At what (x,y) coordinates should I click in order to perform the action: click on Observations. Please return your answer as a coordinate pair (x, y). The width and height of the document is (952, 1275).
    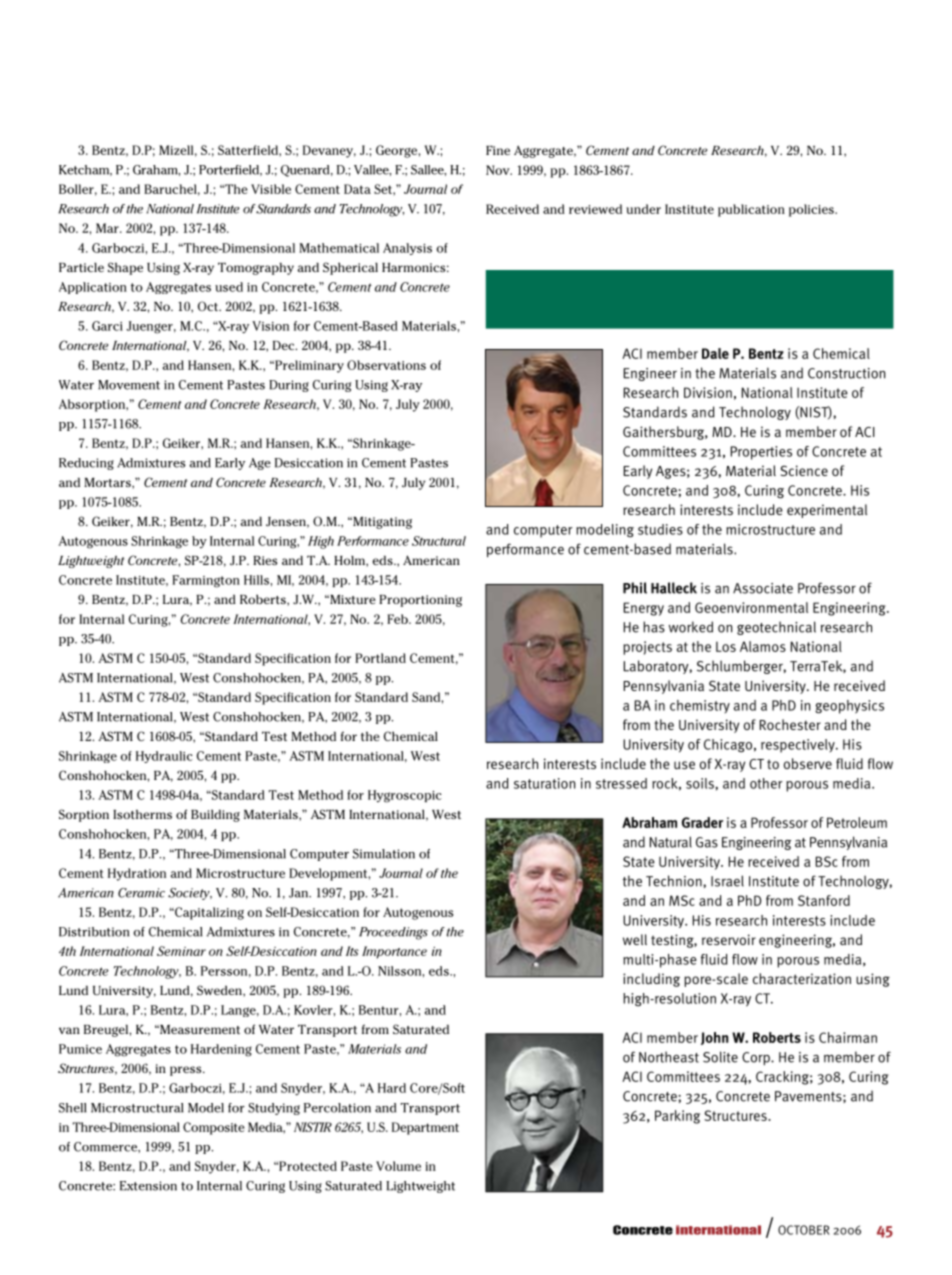
    Looking at the image, I should click on (386, 365).
